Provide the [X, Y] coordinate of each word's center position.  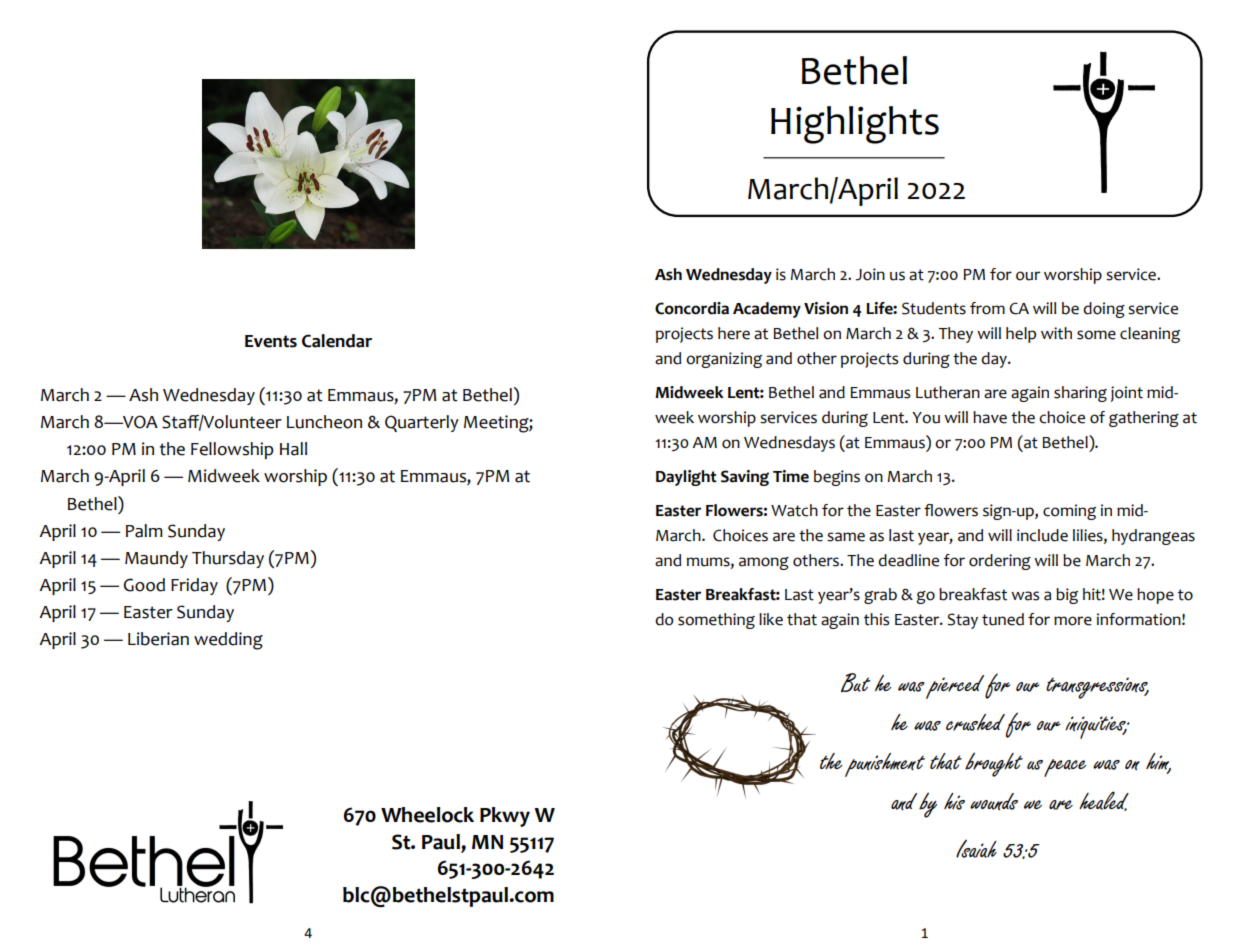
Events [271, 341]
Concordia [692, 308]
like [771, 619]
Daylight [686, 478]
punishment [885, 765]
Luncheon [324, 422]
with [1056, 333]
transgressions [1097, 688]
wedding [228, 641]
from [987, 308]
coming [1069, 512]
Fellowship [232, 450]
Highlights [855, 125]
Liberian [158, 639]
